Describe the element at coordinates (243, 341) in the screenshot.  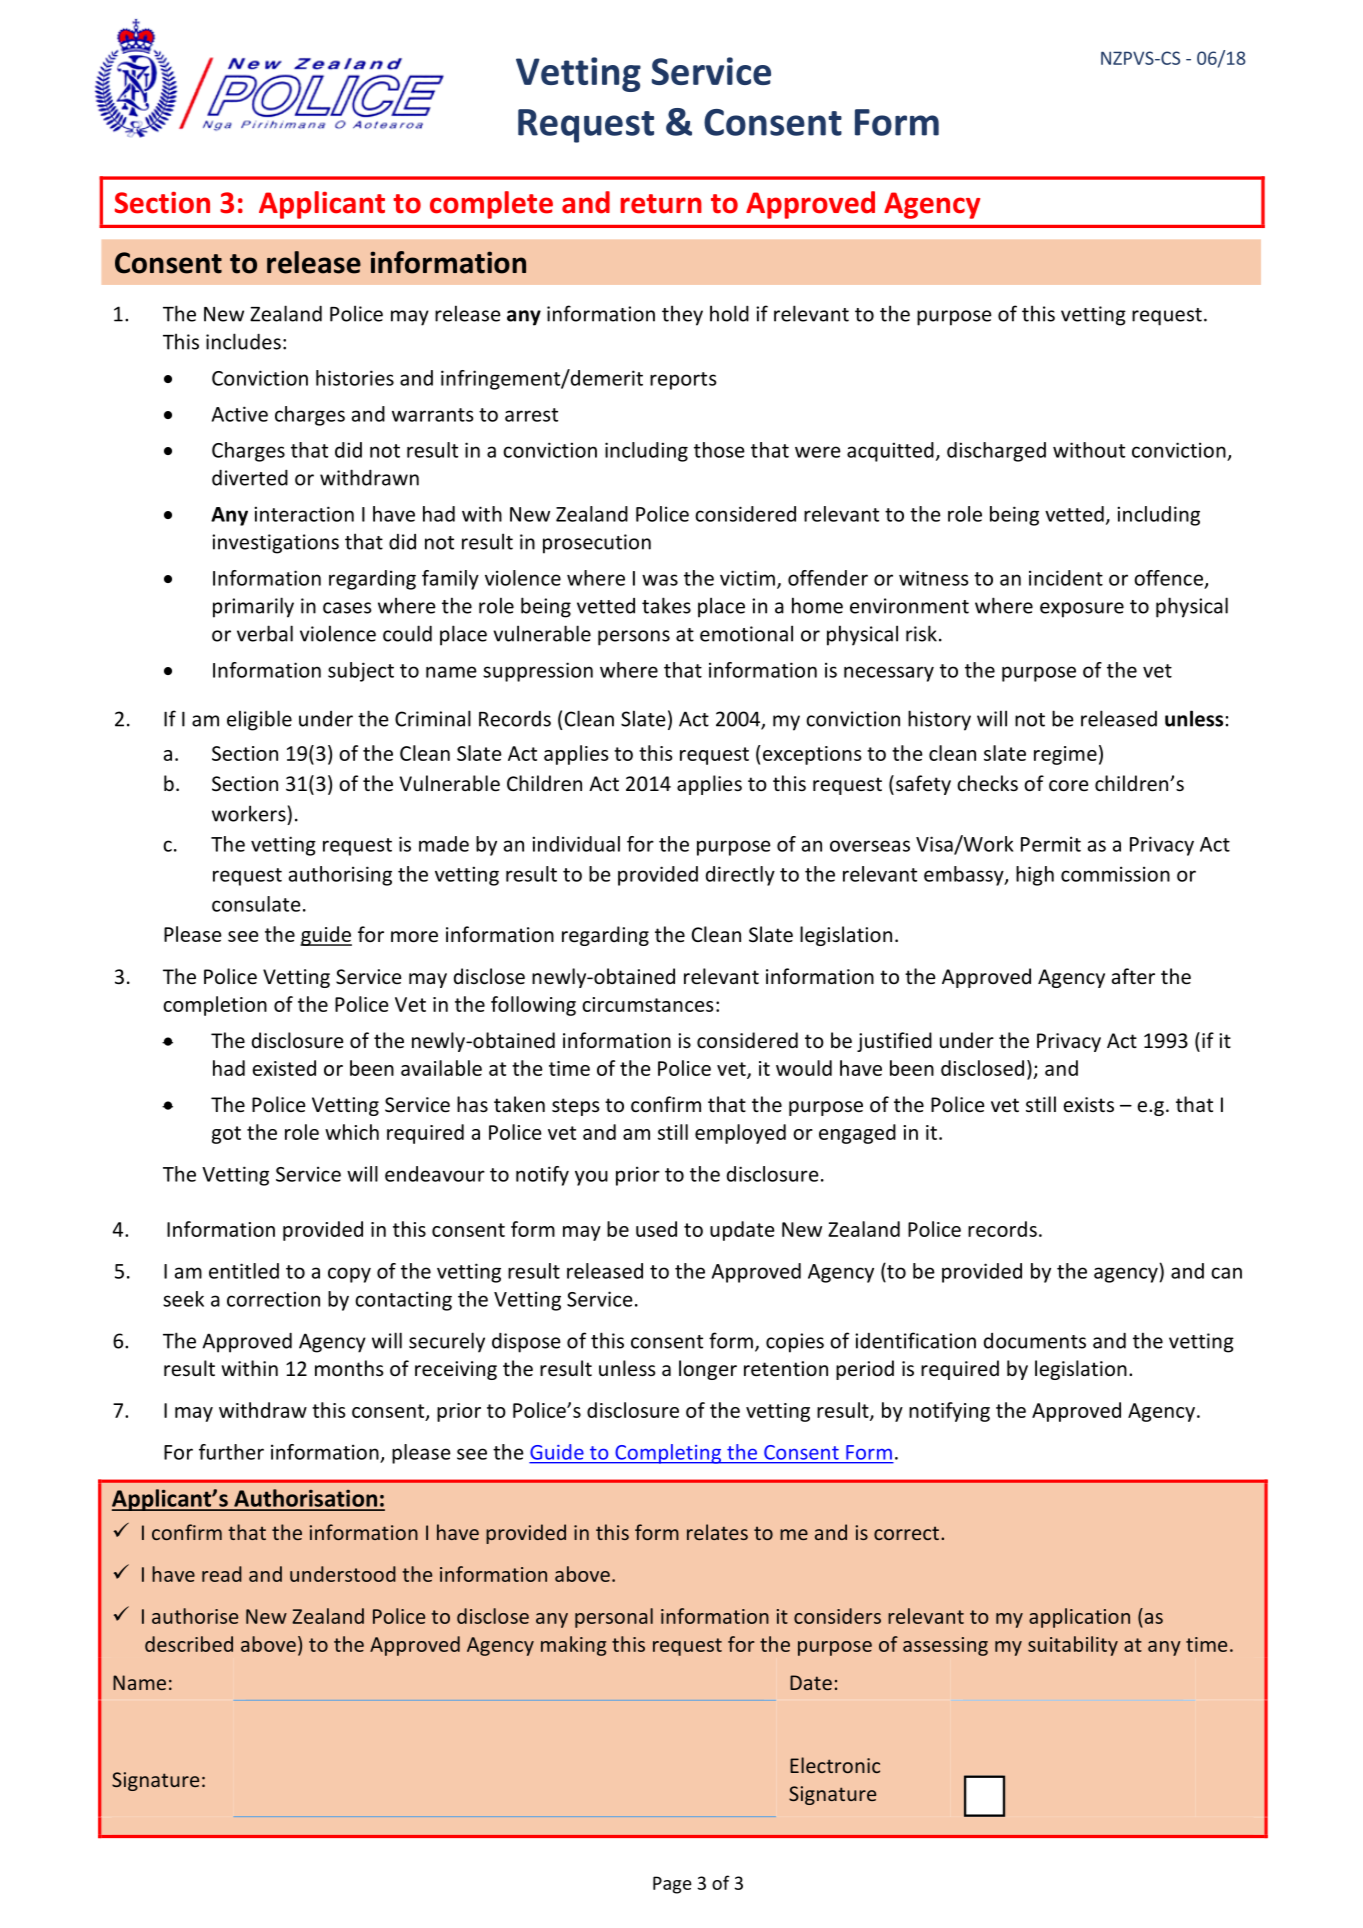
I see `includes` at that location.
